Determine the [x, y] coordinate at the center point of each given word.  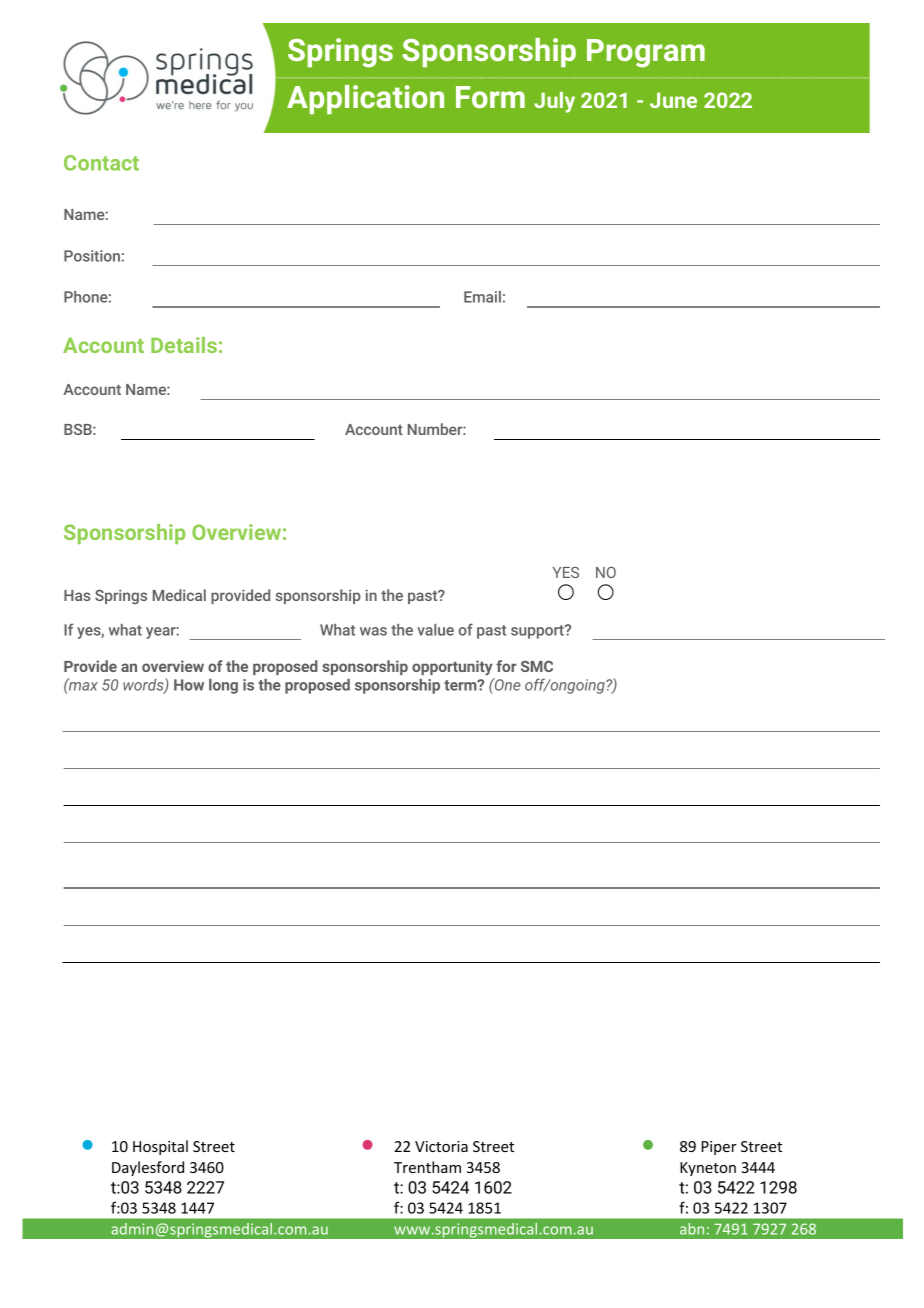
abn [692, 1229]
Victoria [441, 1146]
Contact [101, 163]
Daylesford [148, 1168]
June [673, 100]
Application [365, 99]
